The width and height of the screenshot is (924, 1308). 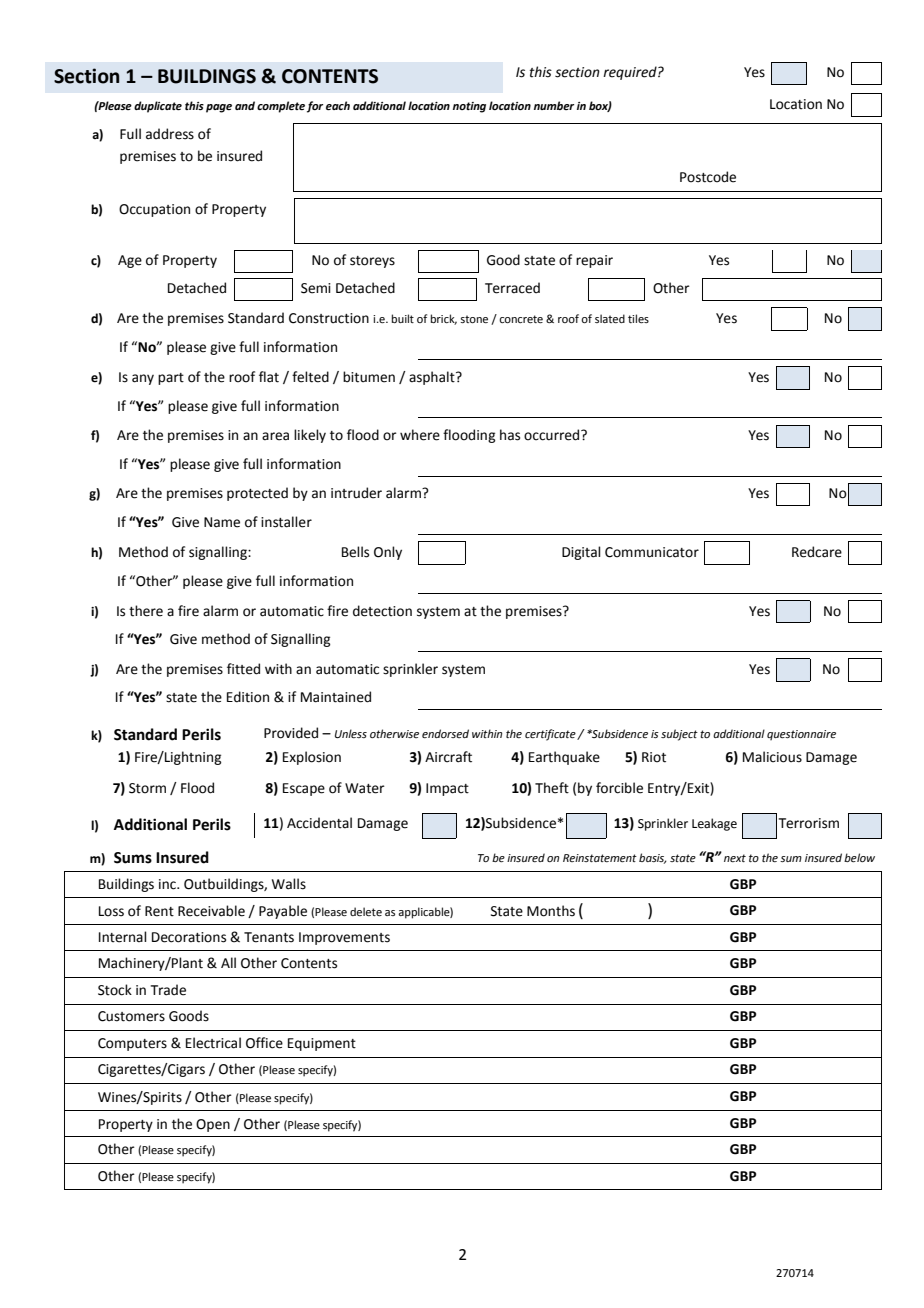 What do you see at coordinates (213, 1125) in the screenshot?
I see `Open` at bounding box center [213, 1125].
